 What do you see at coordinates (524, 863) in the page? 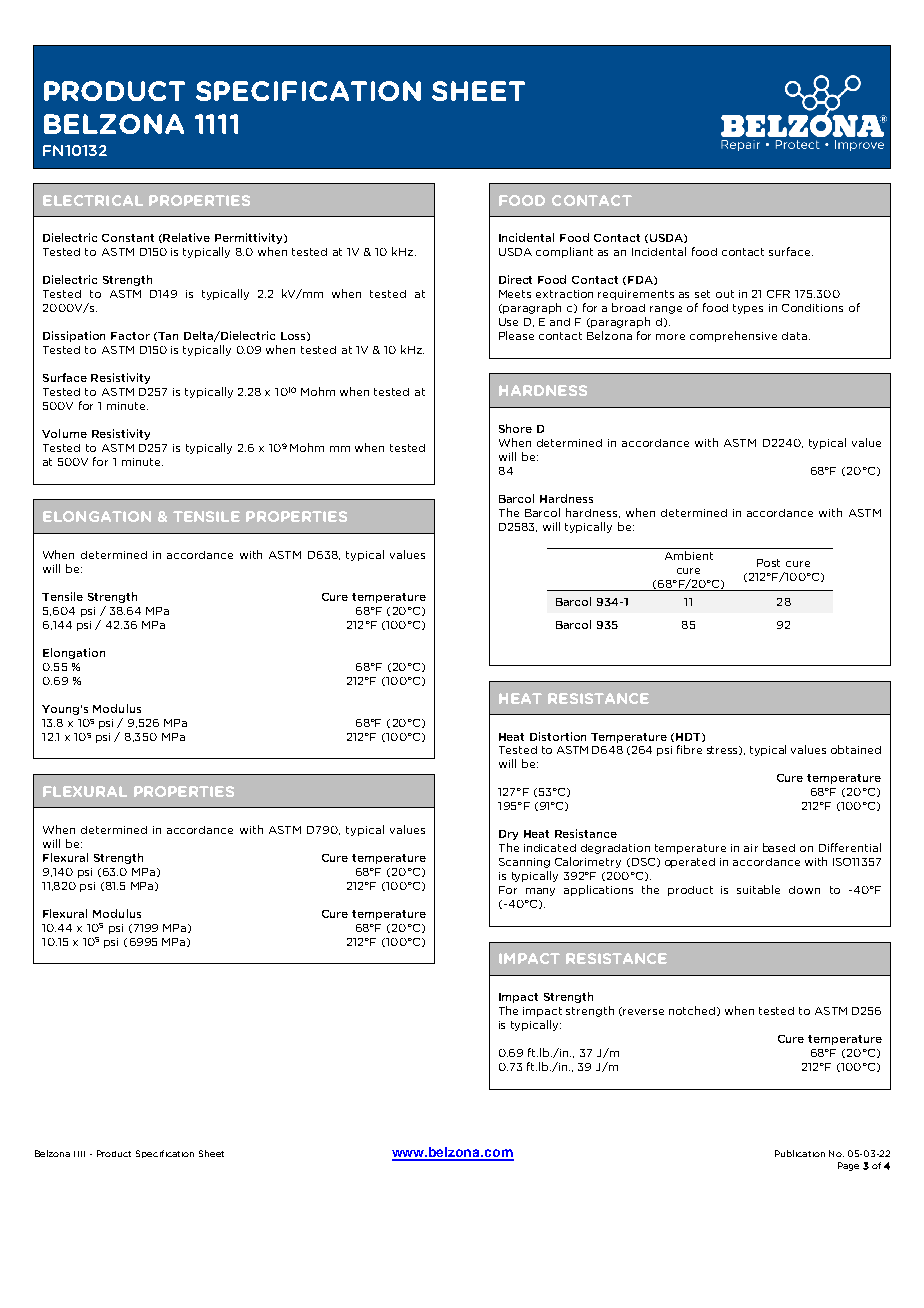
I see `Scanning` at bounding box center [524, 863].
